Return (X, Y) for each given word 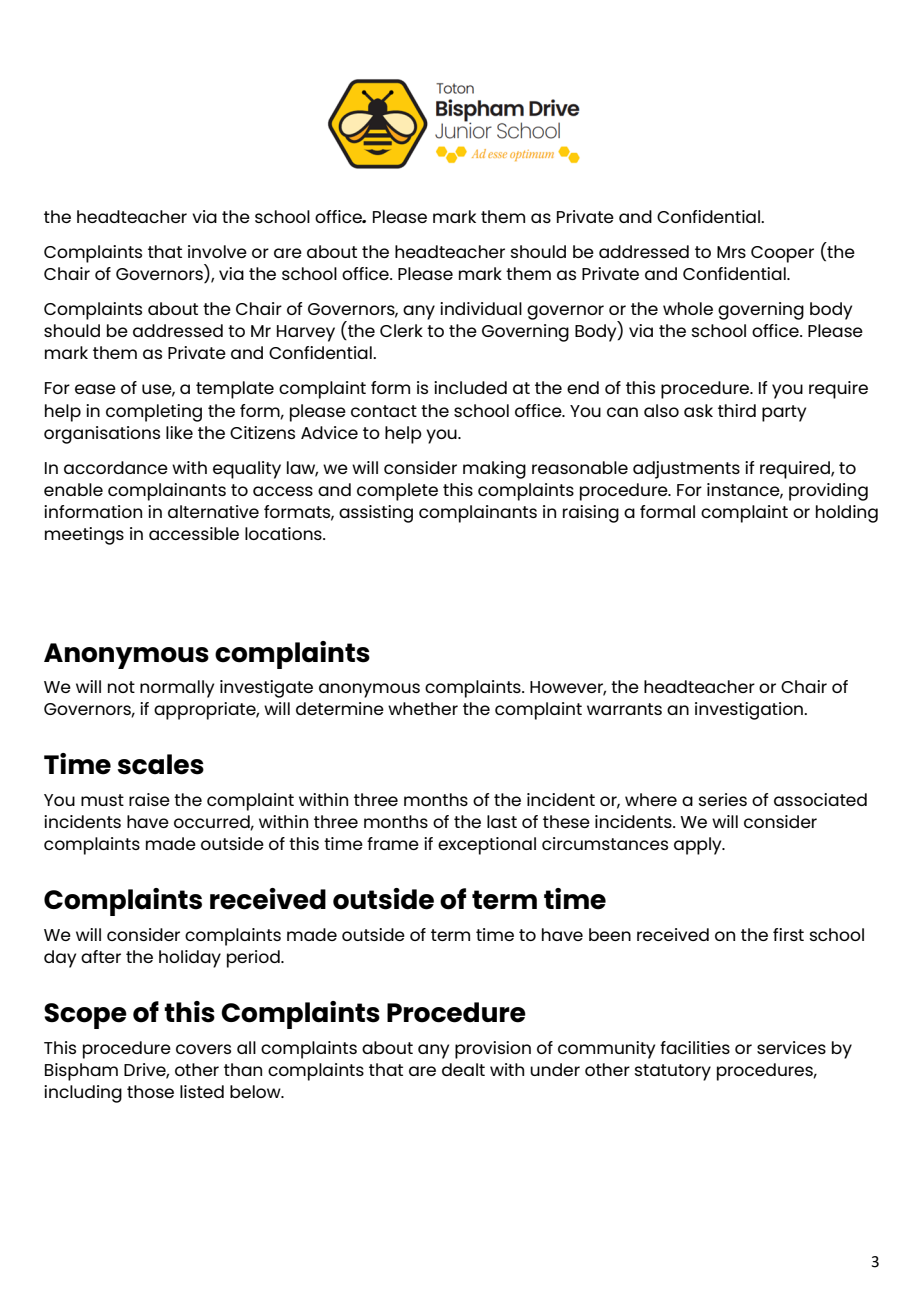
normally (177, 689)
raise (149, 799)
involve (217, 251)
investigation (750, 711)
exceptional (487, 846)
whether (423, 708)
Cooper (782, 254)
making (494, 470)
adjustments (686, 470)
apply (699, 846)
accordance (116, 467)
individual (481, 308)
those (150, 1091)
